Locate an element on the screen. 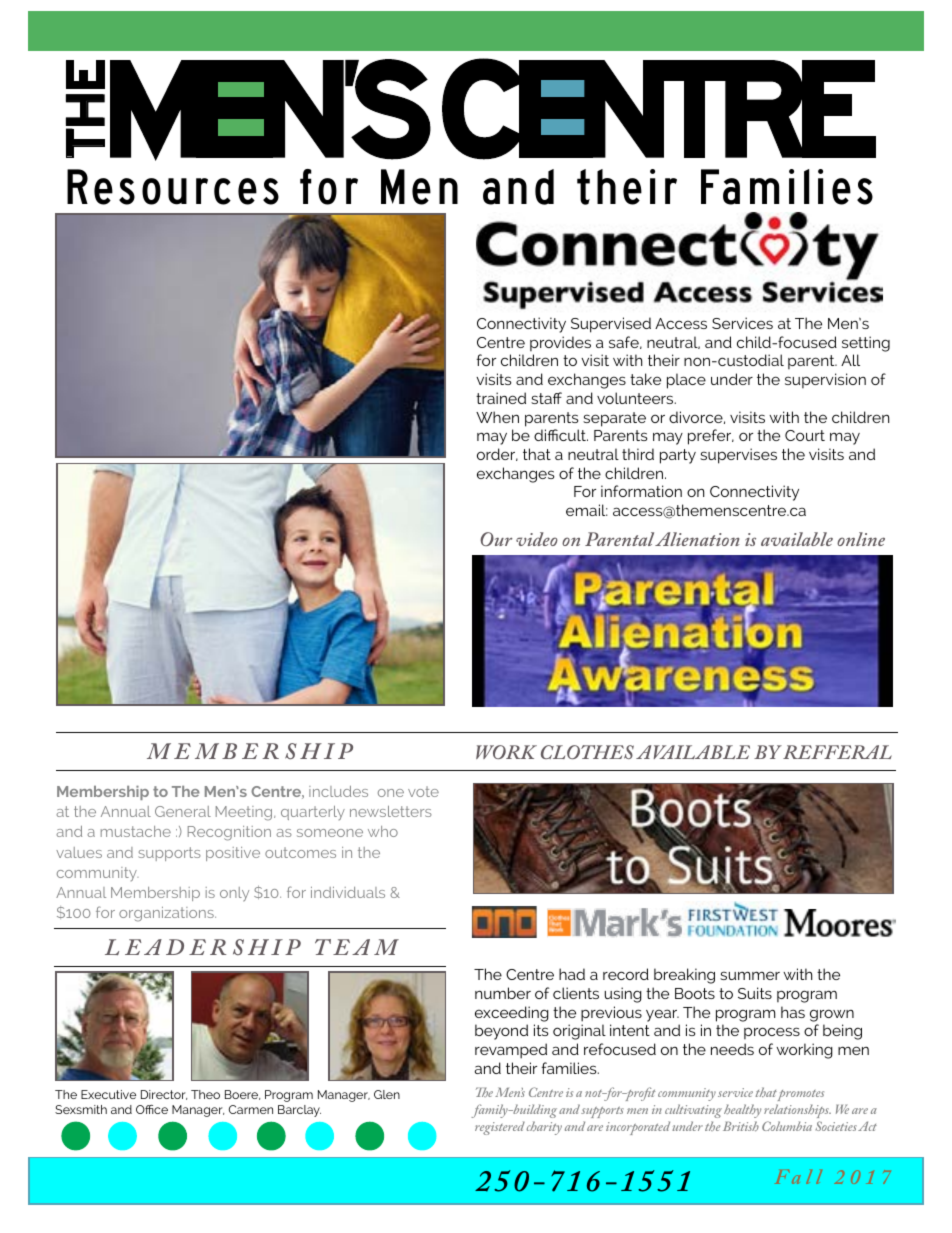 The height and width of the screenshot is (1233, 952). Resources is located at coordinates (173, 187).
